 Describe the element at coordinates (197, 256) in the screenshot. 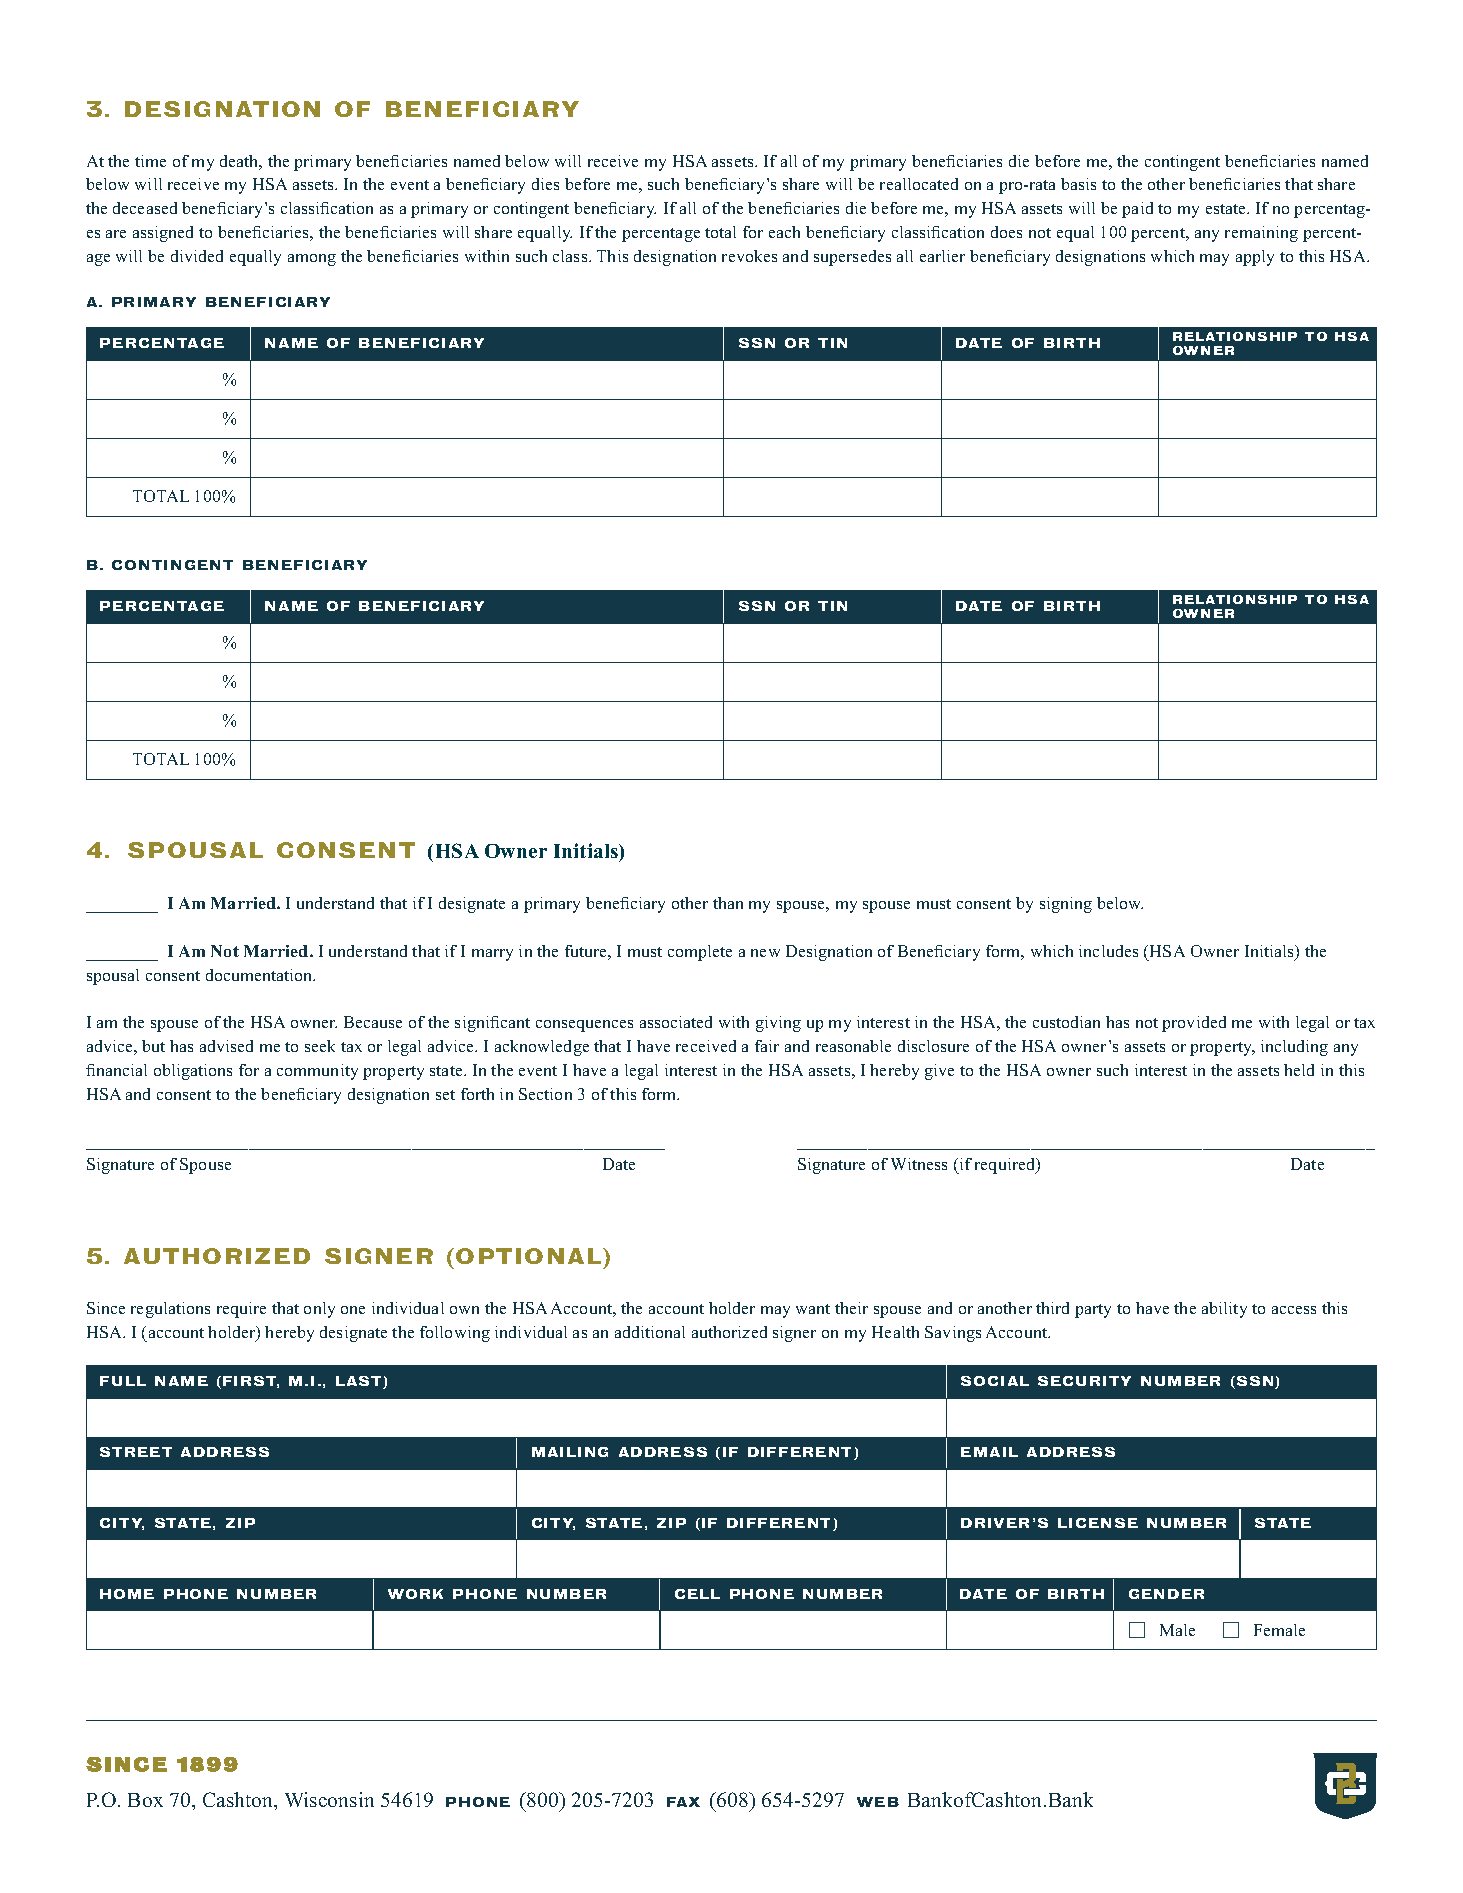

I see `divided` at that location.
